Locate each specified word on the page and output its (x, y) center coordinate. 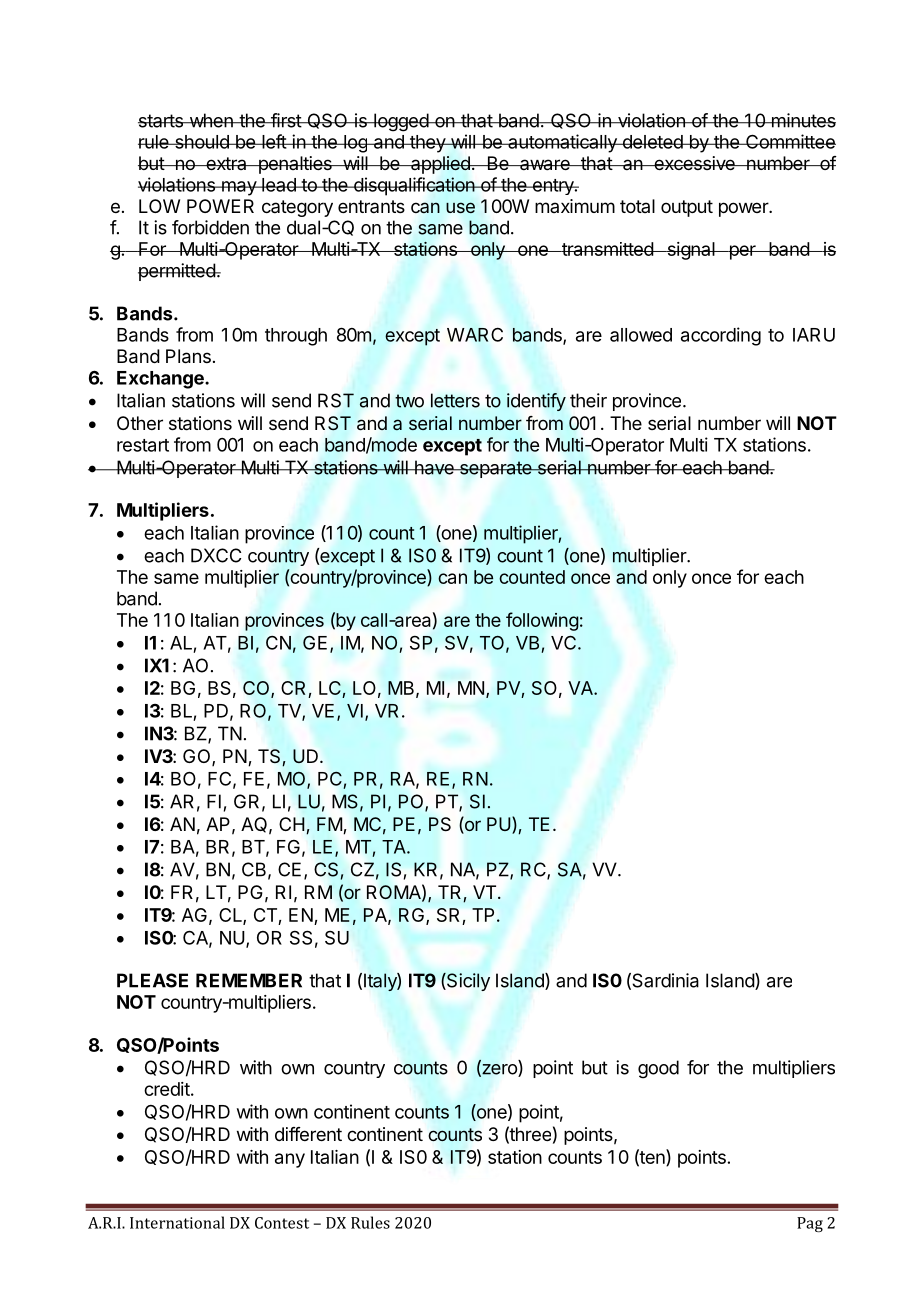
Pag (810, 1224)
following (542, 621)
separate (495, 469)
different (308, 1134)
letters (455, 400)
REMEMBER (249, 980)
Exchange (161, 380)
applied (440, 165)
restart (143, 445)
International (177, 1222)
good (658, 1069)
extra (226, 163)
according (721, 336)
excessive (694, 163)
